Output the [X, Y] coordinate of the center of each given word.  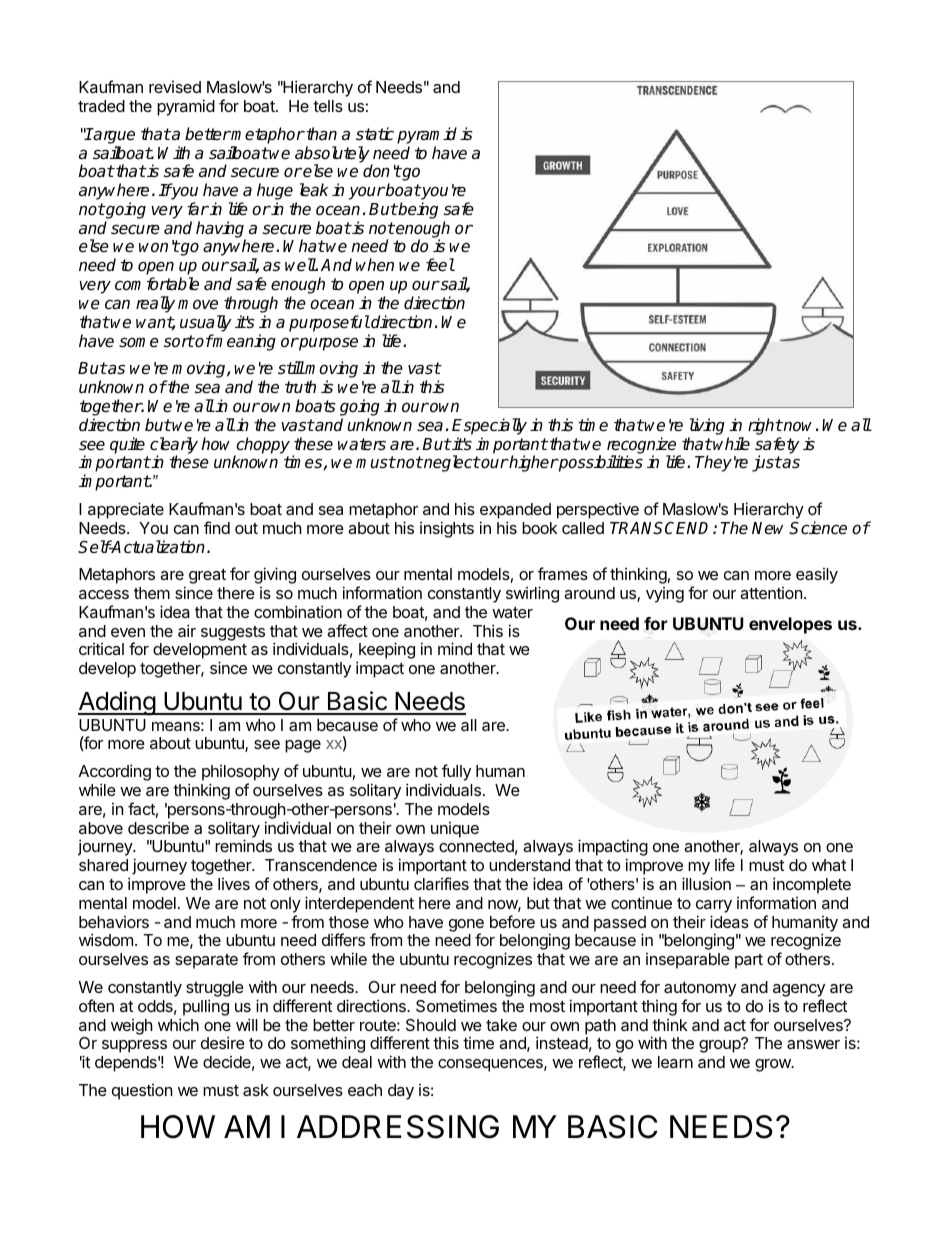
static [375, 134]
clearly [174, 446]
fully [455, 774]
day [401, 1092]
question [142, 1092]
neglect [451, 463]
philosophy [241, 774]
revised [175, 87]
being [417, 210]
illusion [706, 883]
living [707, 426]
